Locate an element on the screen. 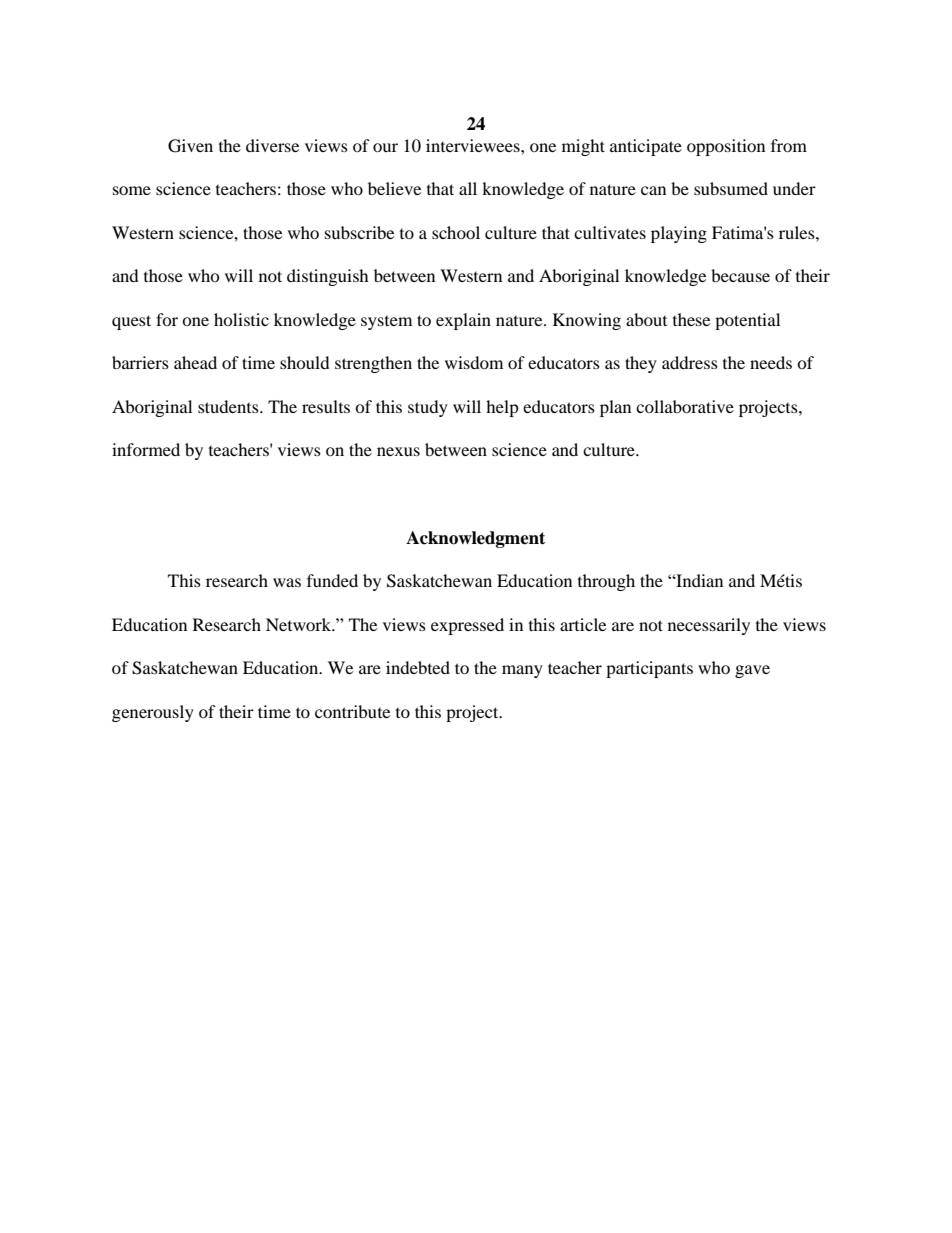 The image size is (952, 1233). generously is located at coordinates (153, 713).
